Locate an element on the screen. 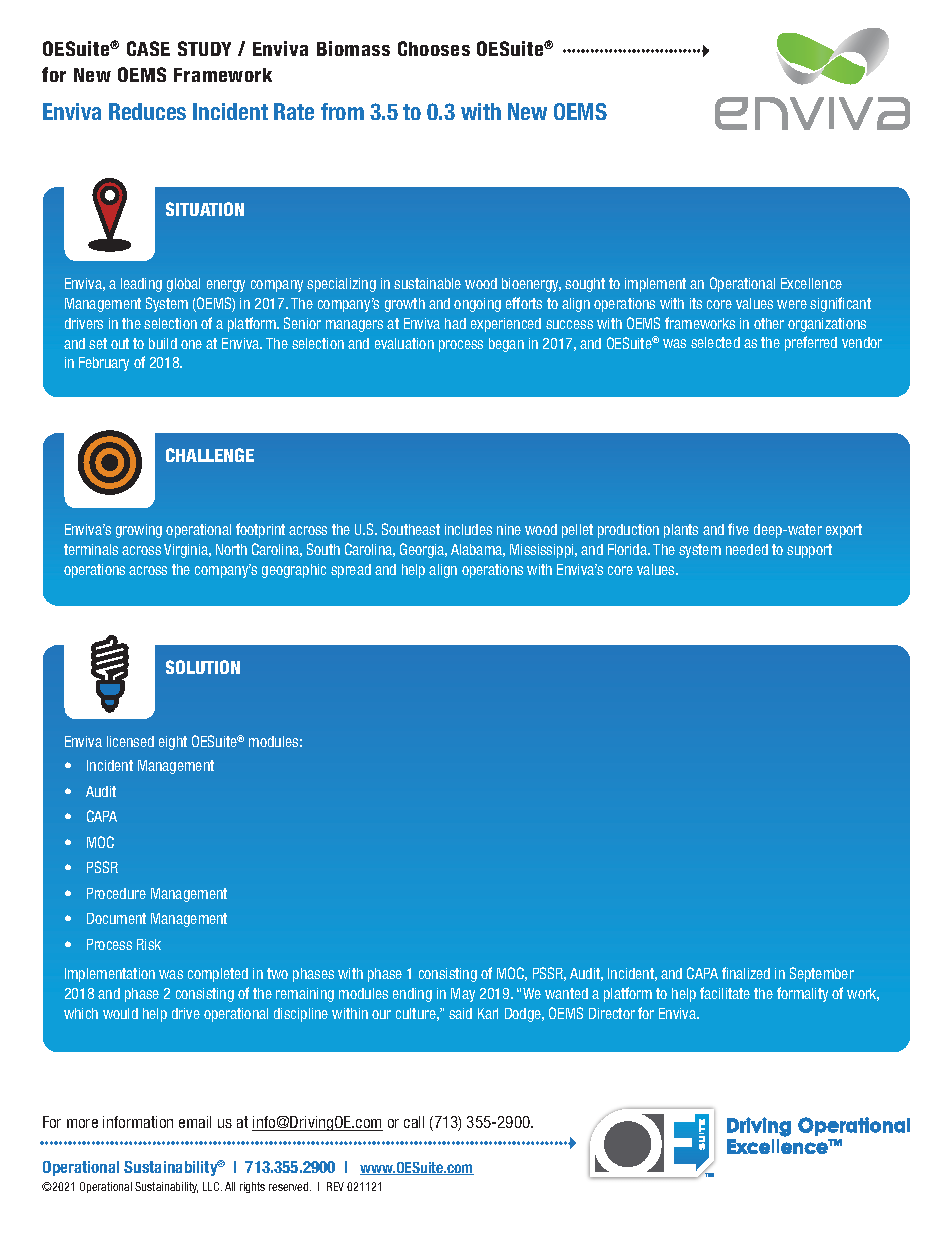  CHALLENGE is located at coordinates (210, 455).
